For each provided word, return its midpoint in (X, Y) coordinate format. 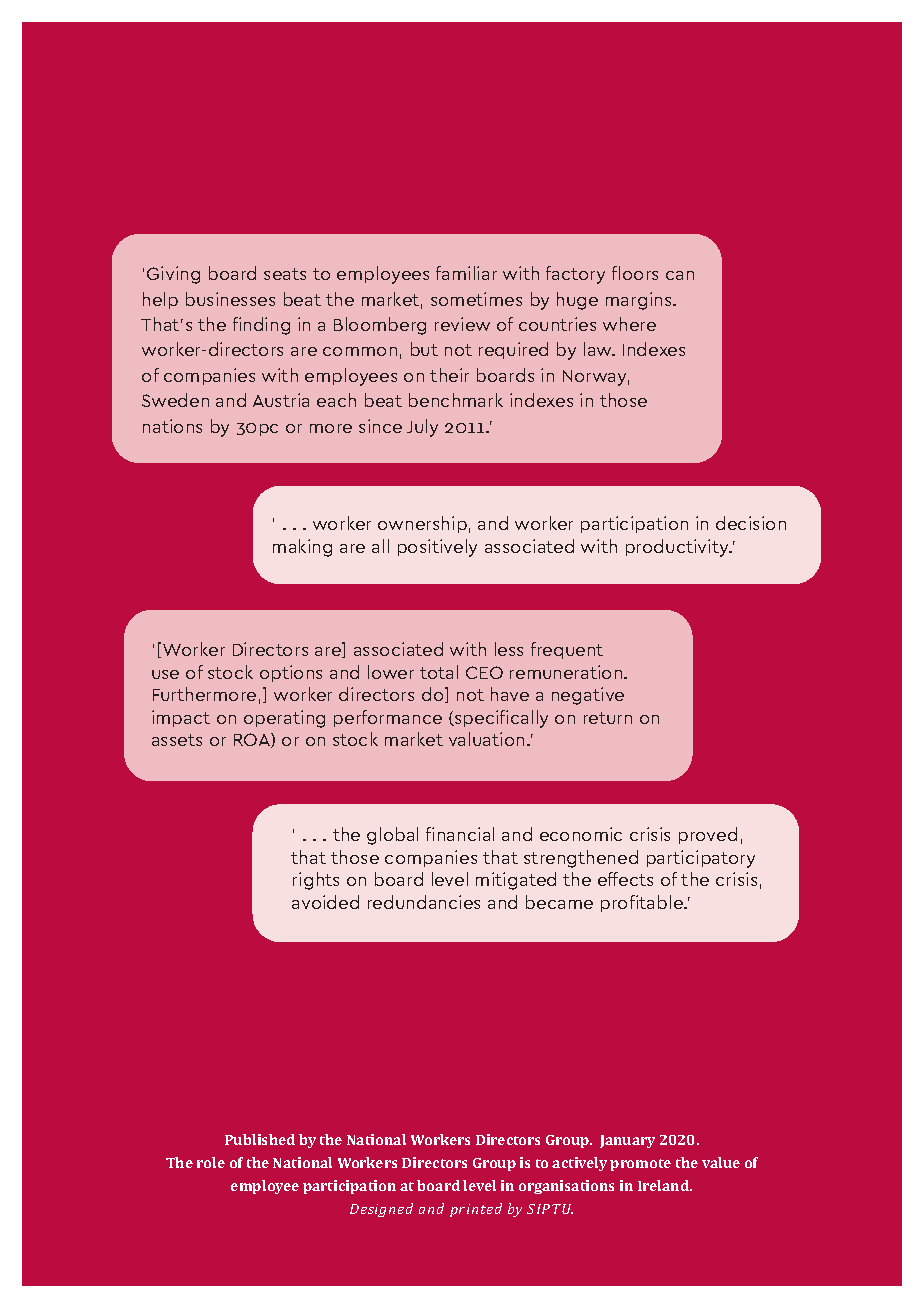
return (608, 718)
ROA (253, 740)
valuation (486, 739)
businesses (230, 299)
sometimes (476, 299)
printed (476, 1210)
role (211, 1162)
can (680, 275)
